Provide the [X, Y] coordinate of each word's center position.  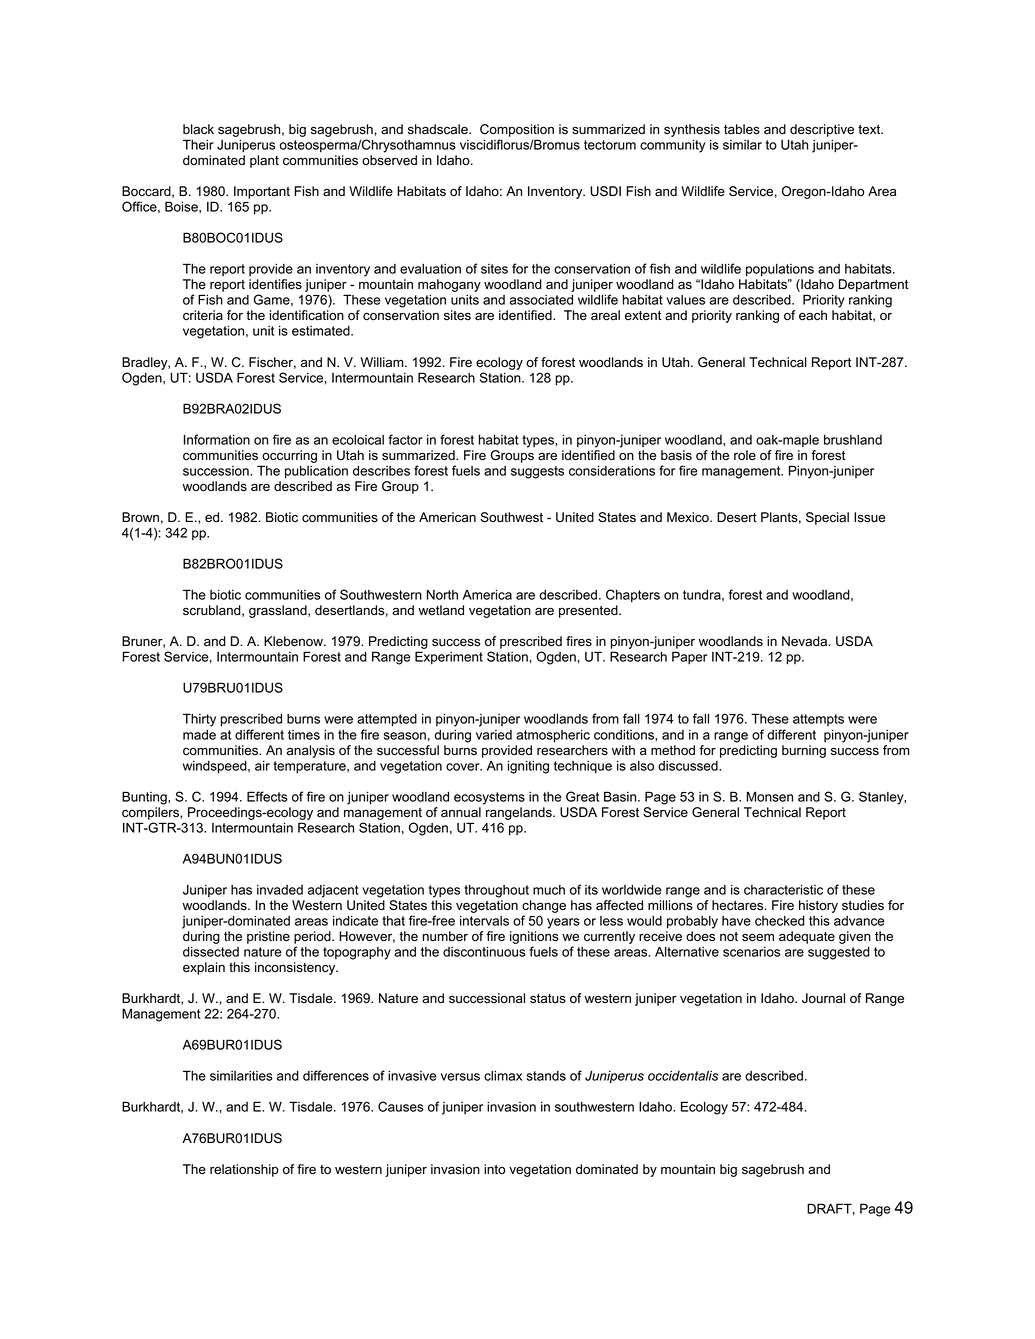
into [494, 1169]
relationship [244, 1170]
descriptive [822, 130]
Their [198, 144]
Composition [517, 130]
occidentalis [683, 1076]
